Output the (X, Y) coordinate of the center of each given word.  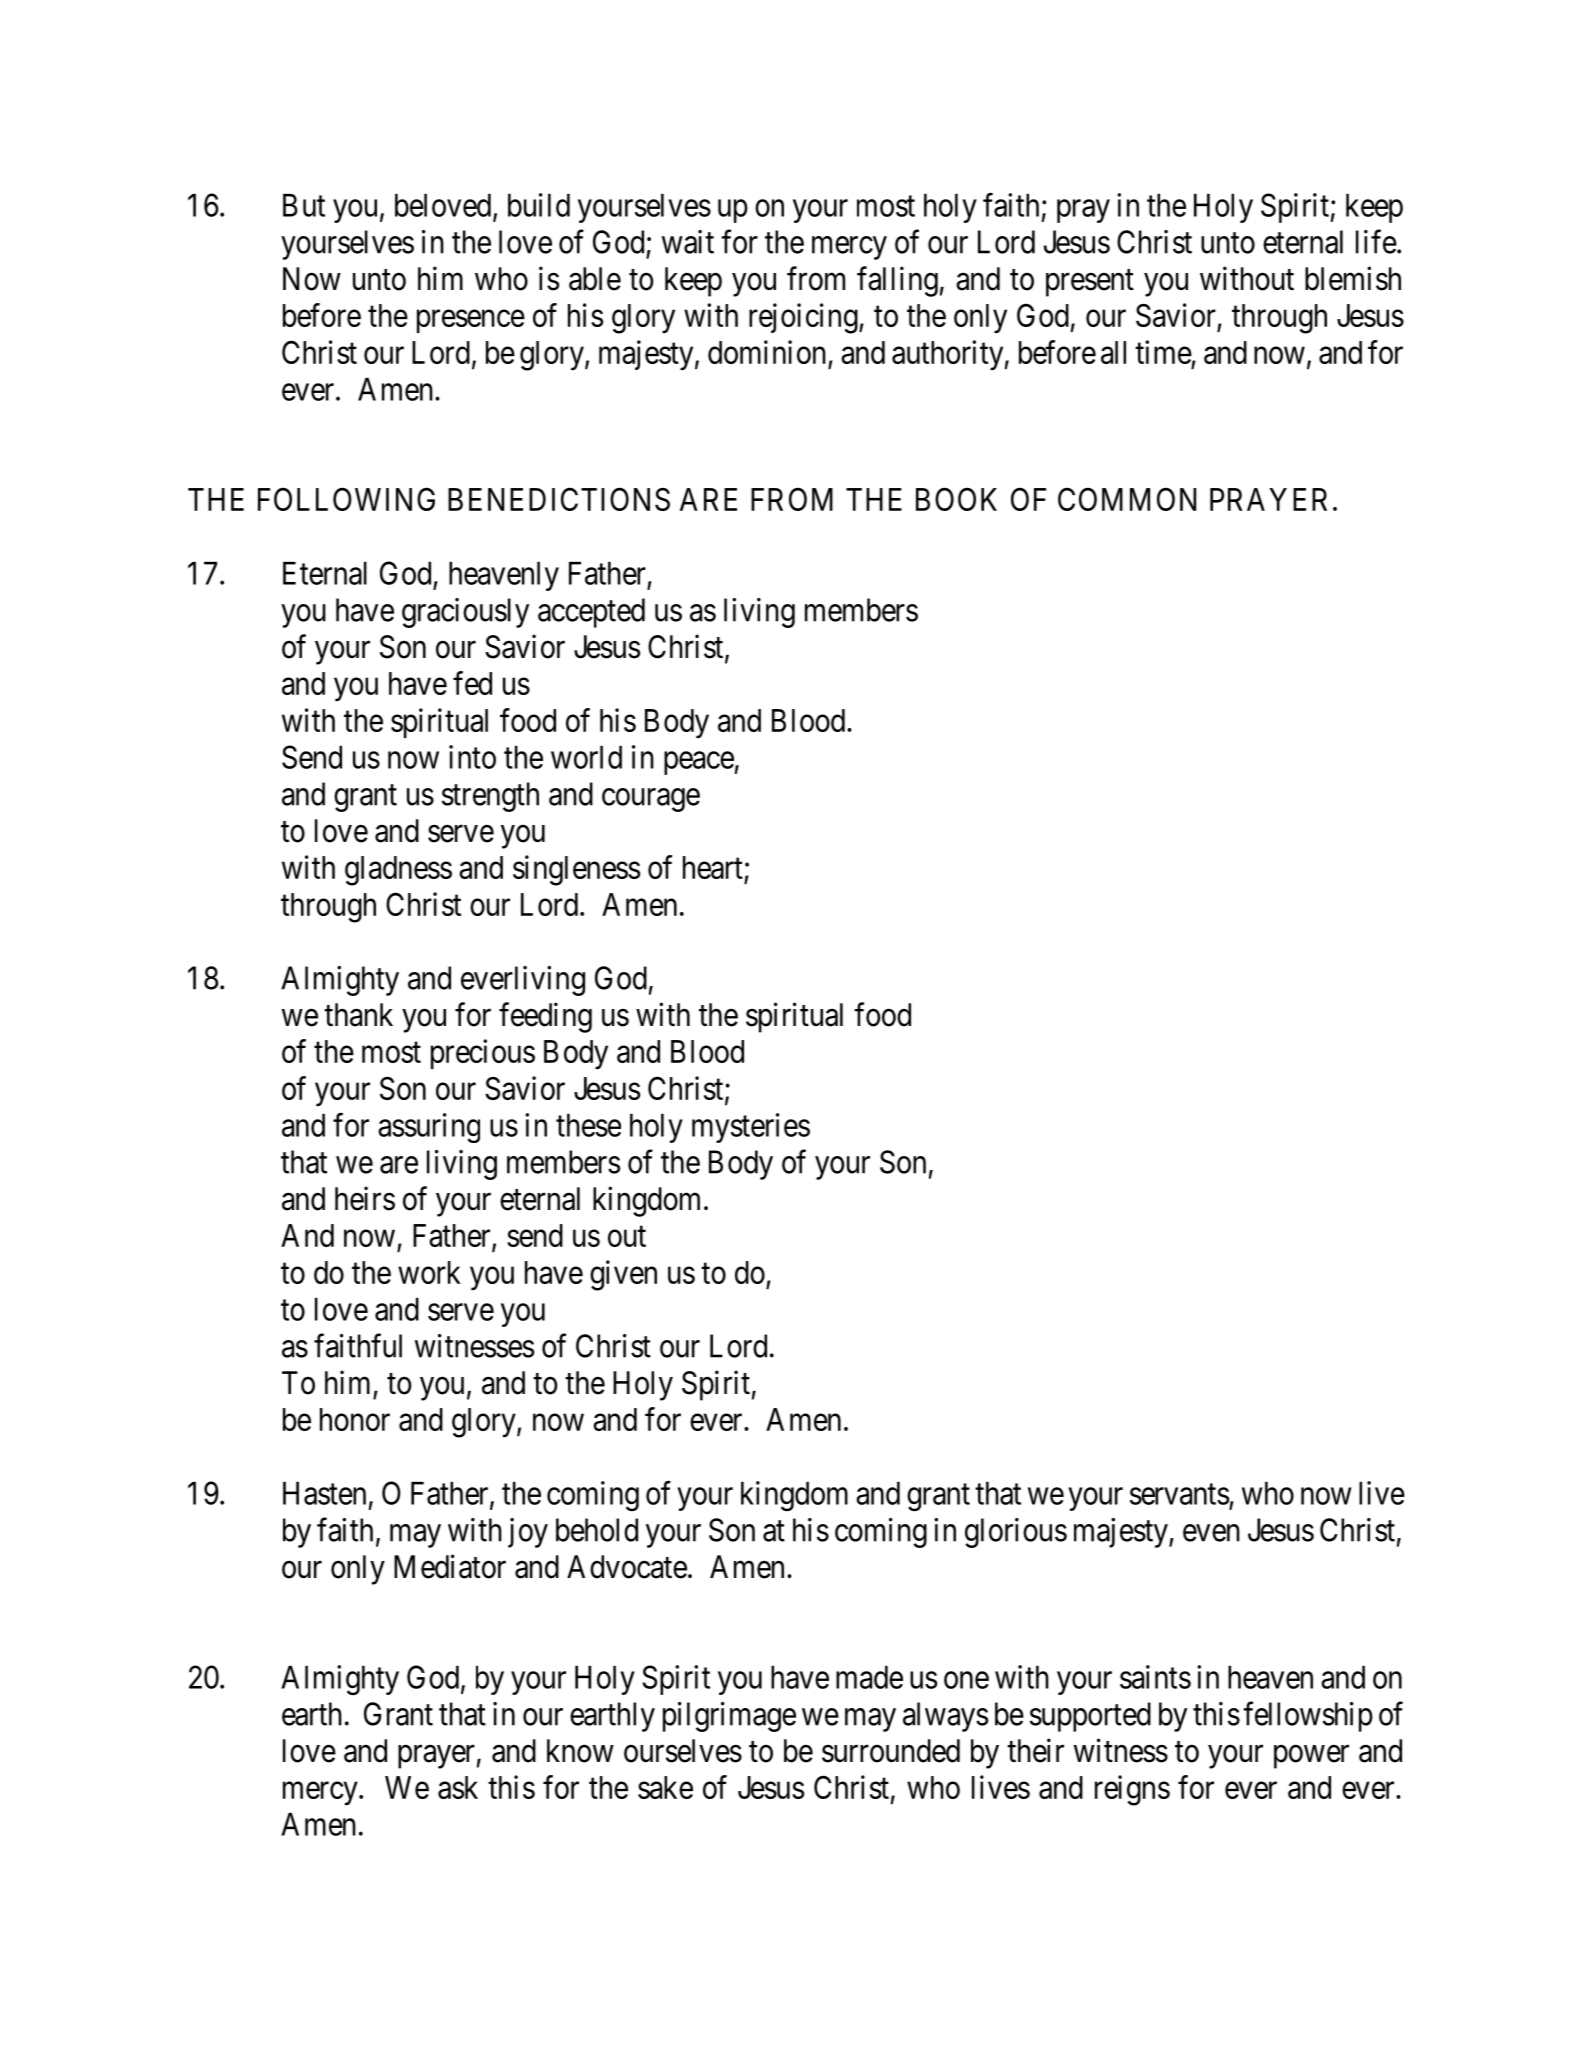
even (1211, 1533)
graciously (465, 613)
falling (897, 281)
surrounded (891, 1751)
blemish (1353, 278)
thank (358, 1015)
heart (713, 867)
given (623, 1275)
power (1311, 1757)
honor (355, 1419)
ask (458, 1787)
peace (699, 763)
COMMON (1127, 499)
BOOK (956, 499)
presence (471, 321)
